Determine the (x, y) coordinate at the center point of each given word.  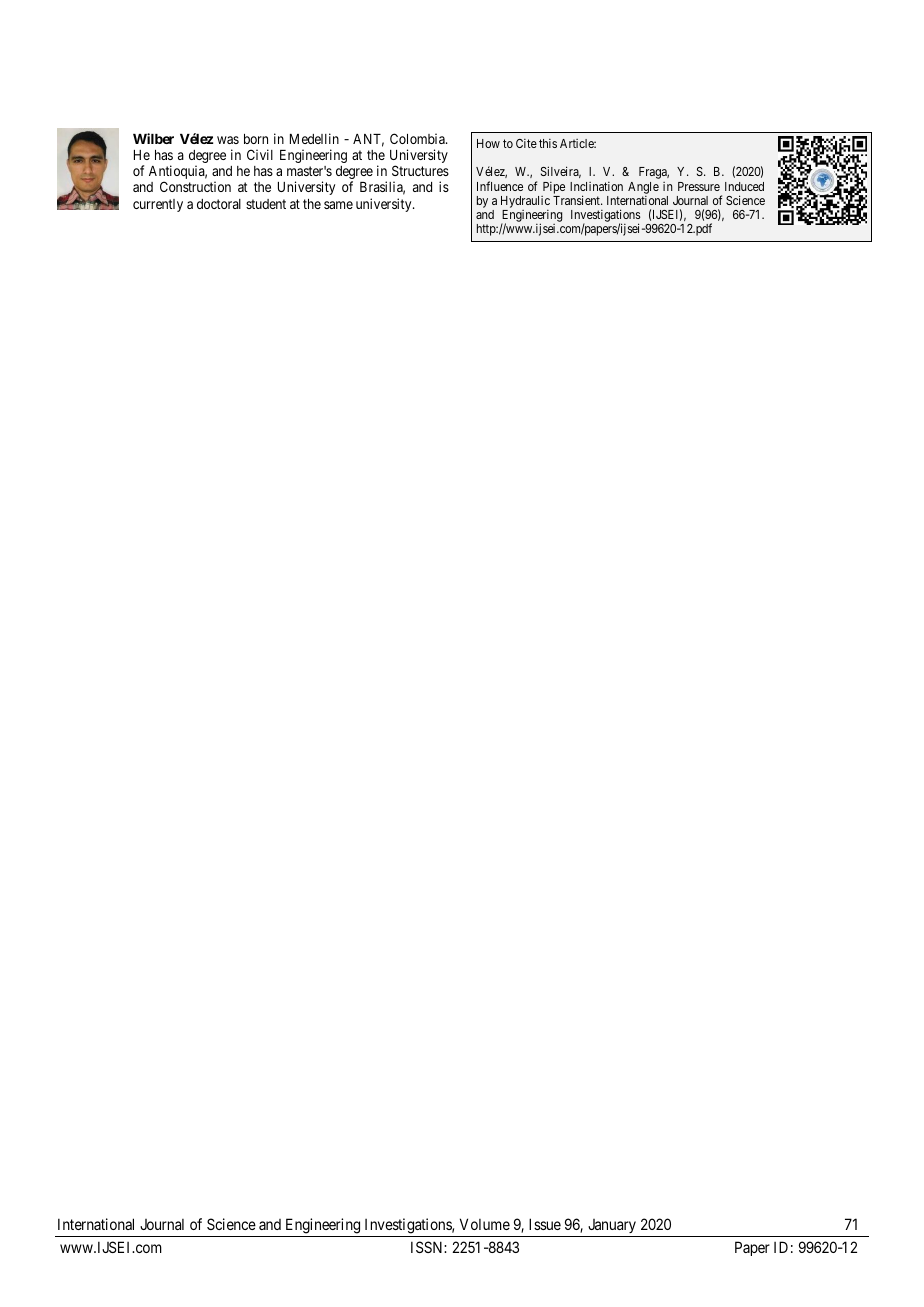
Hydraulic (525, 202)
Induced (744, 186)
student (266, 204)
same (338, 205)
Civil (260, 154)
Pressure (699, 186)
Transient (577, 200)
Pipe (554, 188)
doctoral (219, 204)
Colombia (418, 138)
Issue (545, 1224)
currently (158, 205)
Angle (643, 188)
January (612, 1228)
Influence (500, 186)
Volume (485, 1224)
